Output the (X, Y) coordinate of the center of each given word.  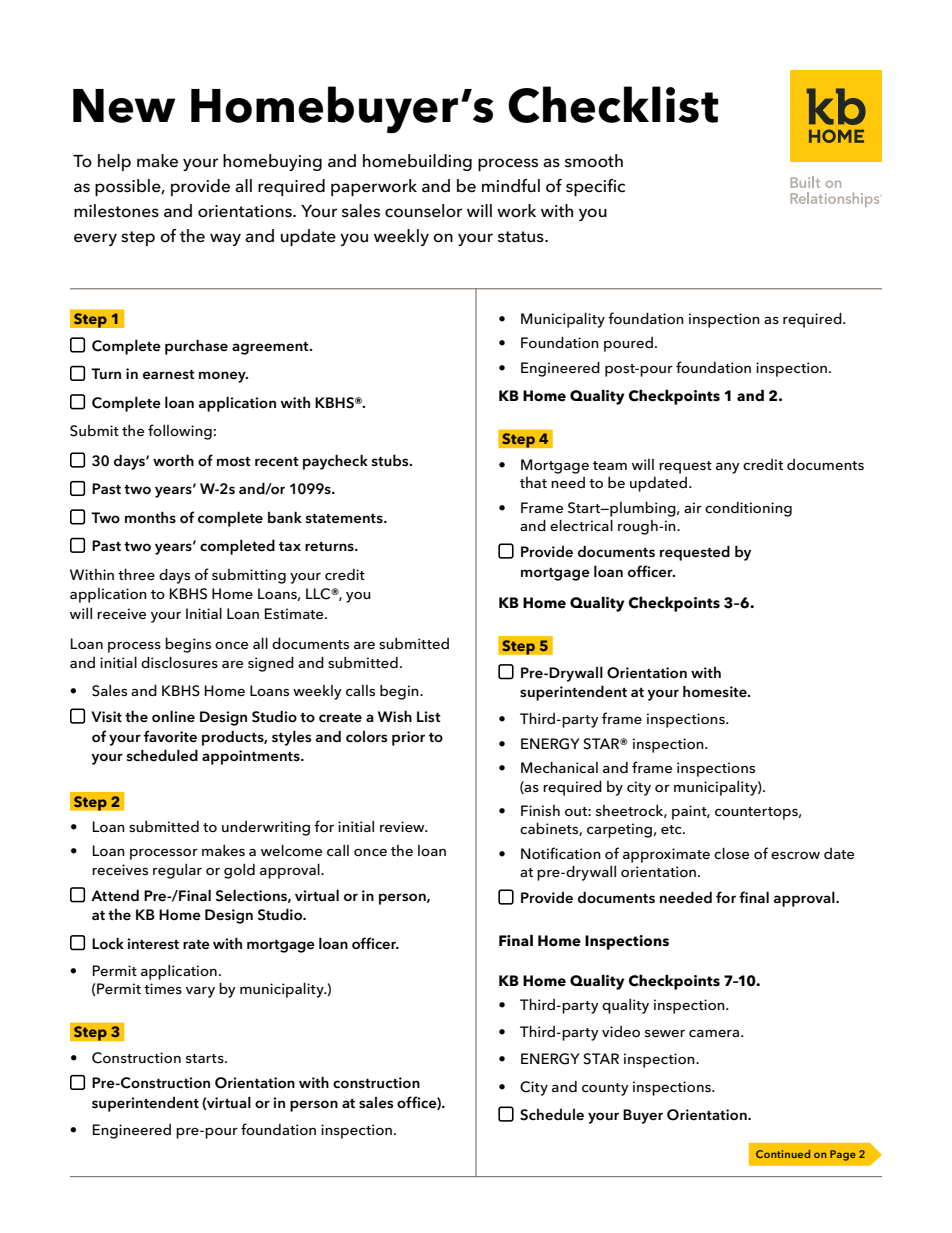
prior (408, 738)
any (728, 468)
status (522, 237)
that (533, 482)
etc (672, 829)
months (150, 517)
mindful (511, 186)
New (124, 106)
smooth (594, 161)
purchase (196, 347)
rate (196, 945)
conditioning (748, 509)
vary (200, 992)
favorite (170, 736)
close (731, 853)
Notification (561, 853)
